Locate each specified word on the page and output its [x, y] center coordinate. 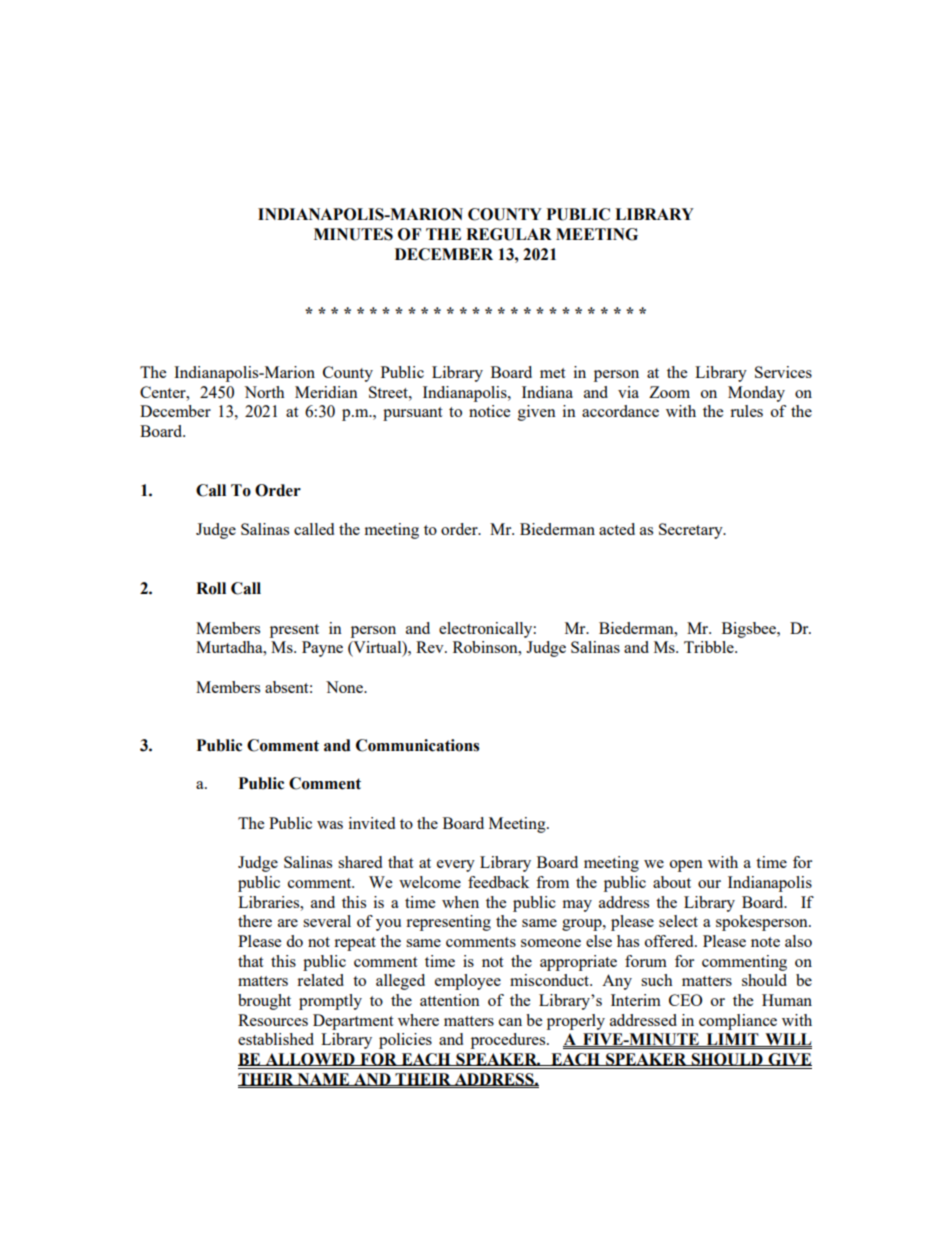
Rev [431, 647]
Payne [322, 649]
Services [783, 372]
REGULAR [509, 234]
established [276, 1039]
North [264, 392]
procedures [509, 1041]
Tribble [710, 647]
